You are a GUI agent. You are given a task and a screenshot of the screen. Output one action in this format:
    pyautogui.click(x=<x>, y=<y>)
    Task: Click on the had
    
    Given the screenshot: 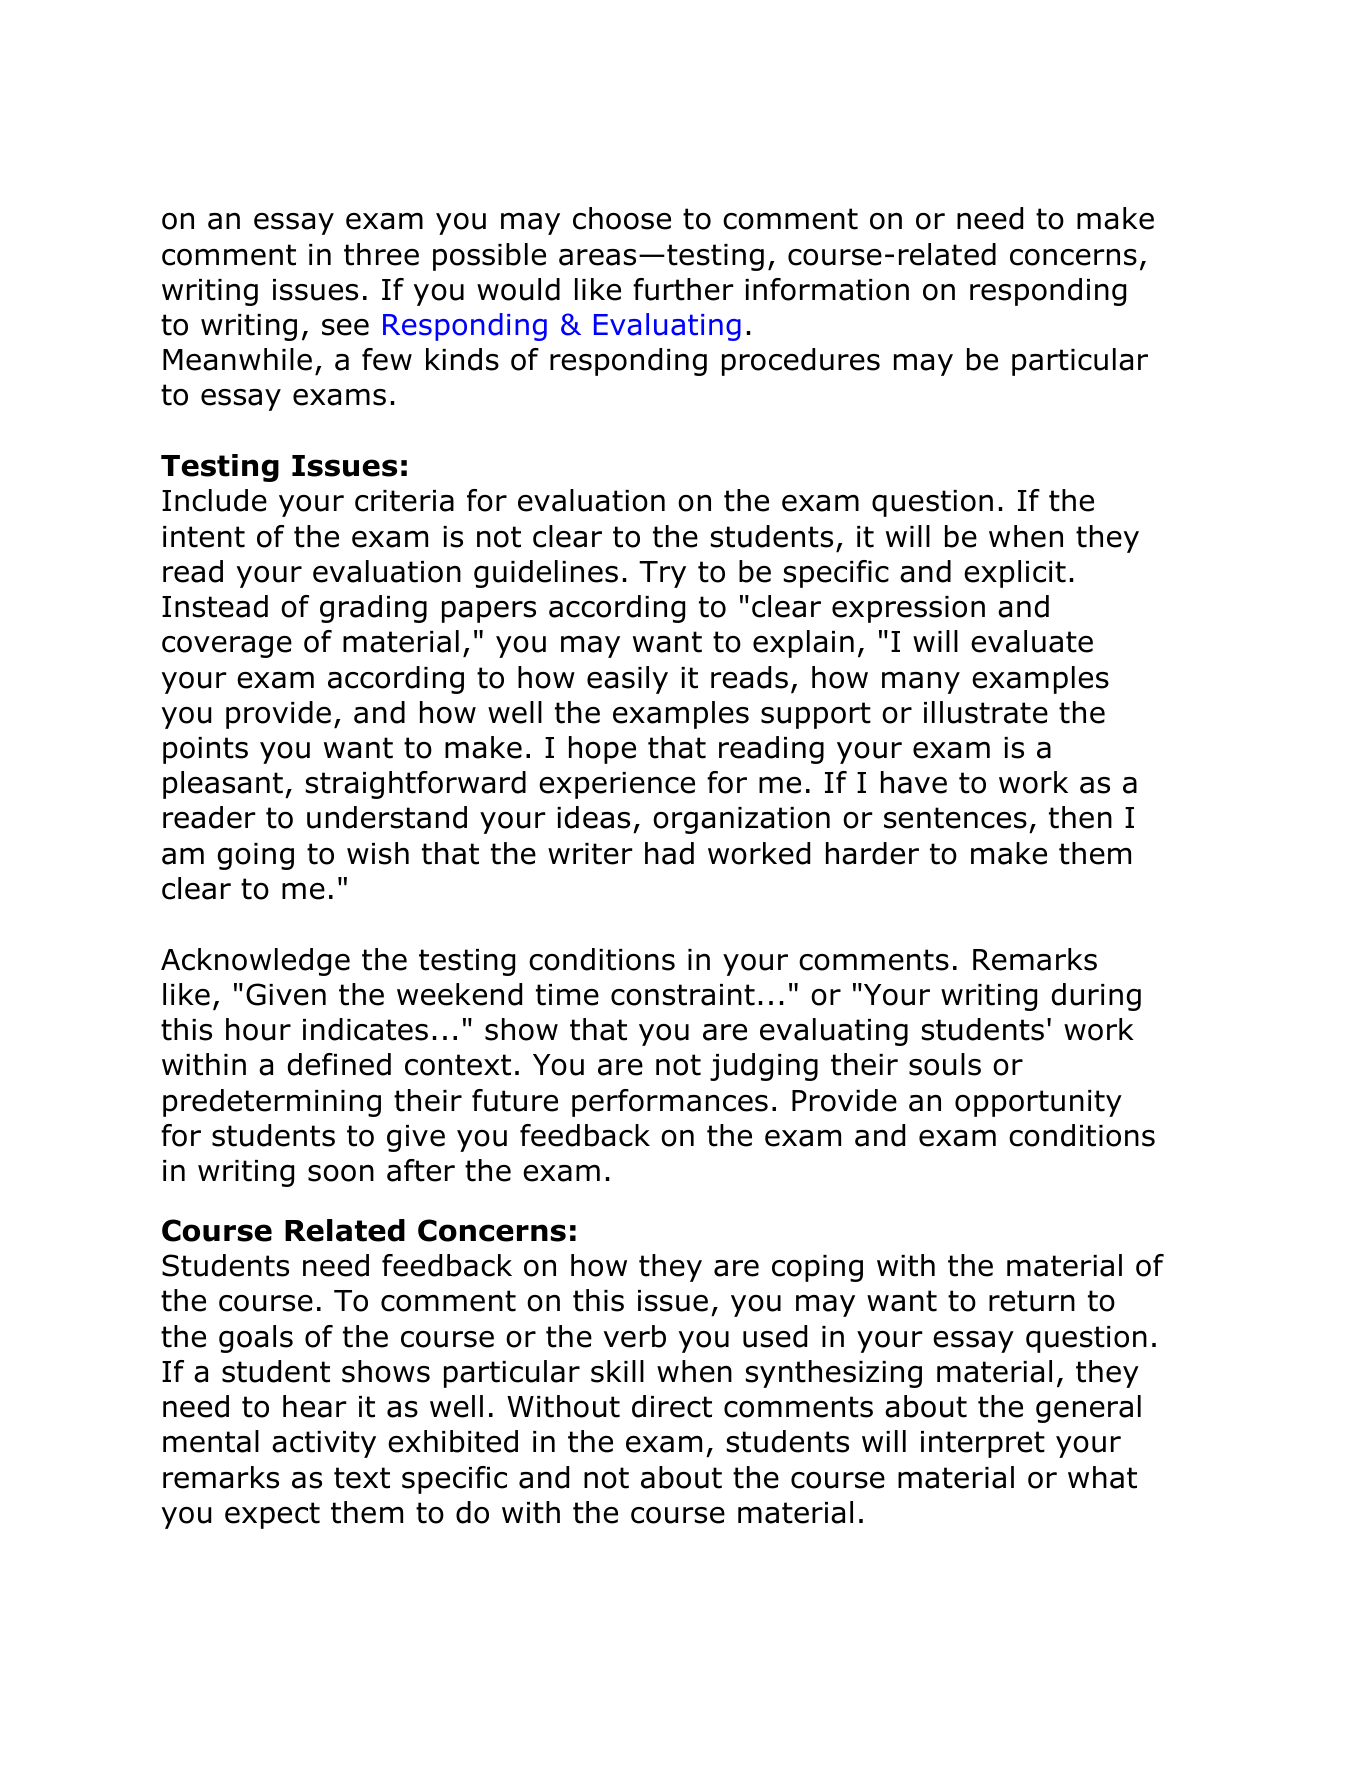 What is the action you would take?
    pyautogui.click(x=669, y=853)
